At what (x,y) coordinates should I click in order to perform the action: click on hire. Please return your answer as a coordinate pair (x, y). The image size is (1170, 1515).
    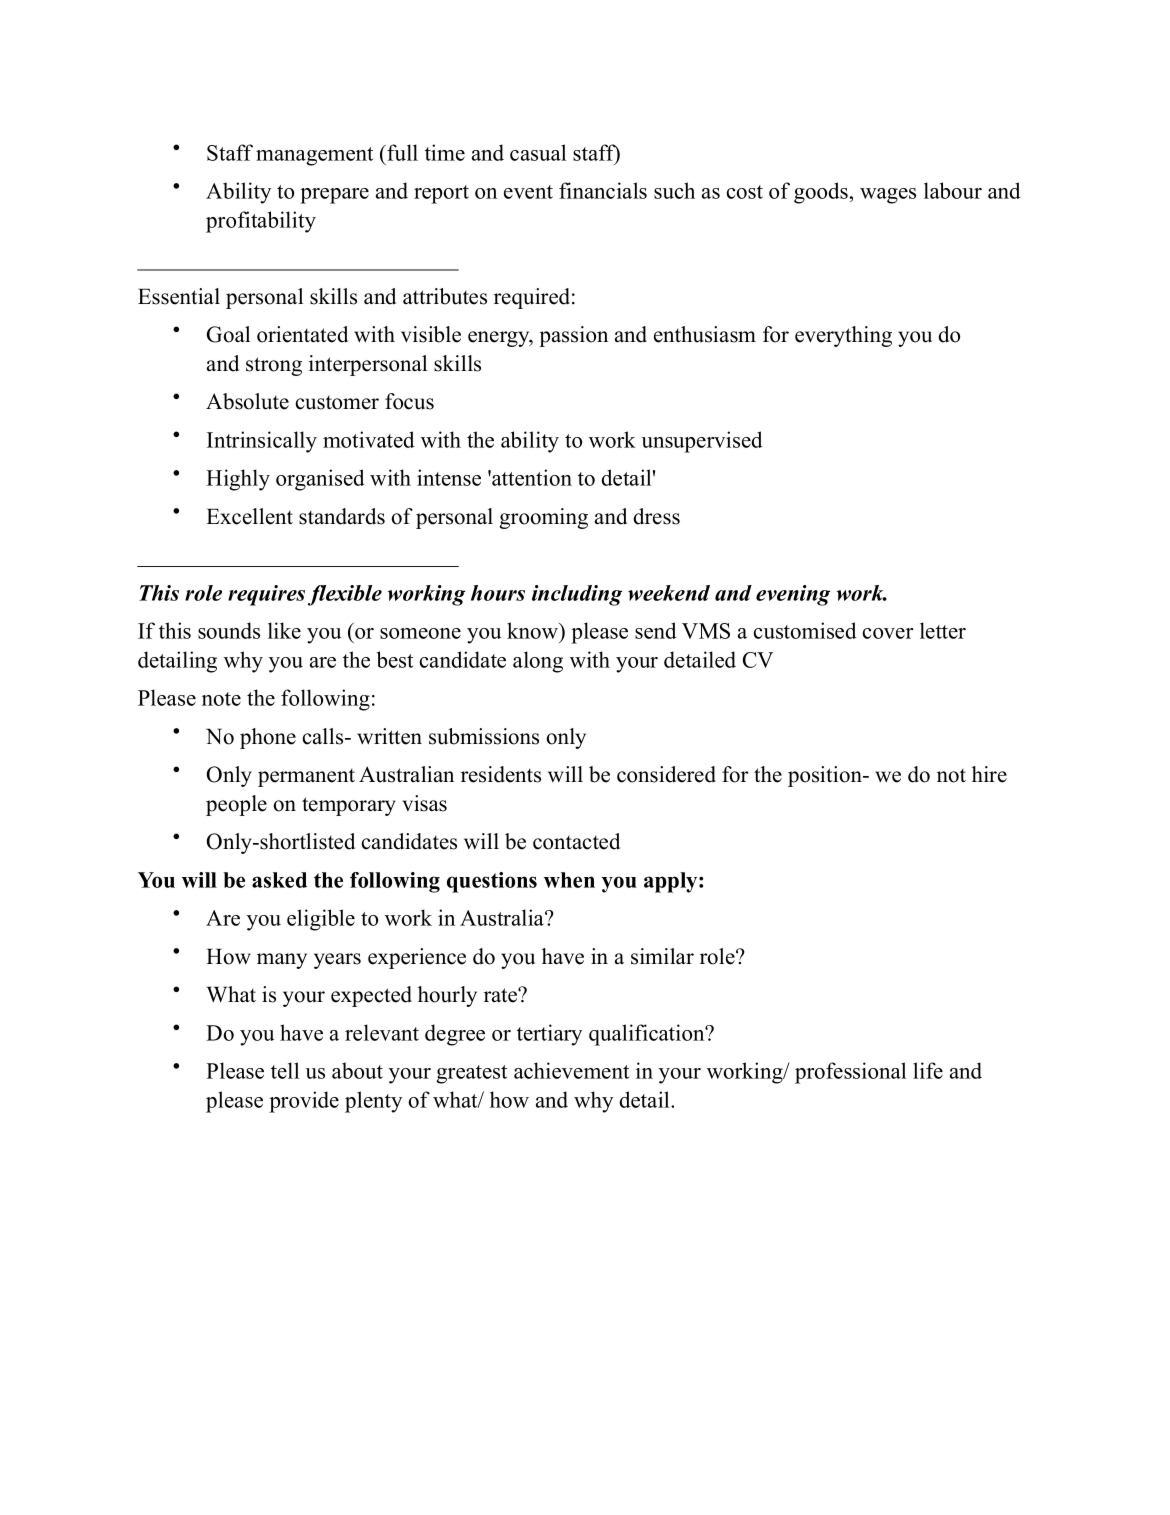
    Looking at the image, I should click on (989, 774).
